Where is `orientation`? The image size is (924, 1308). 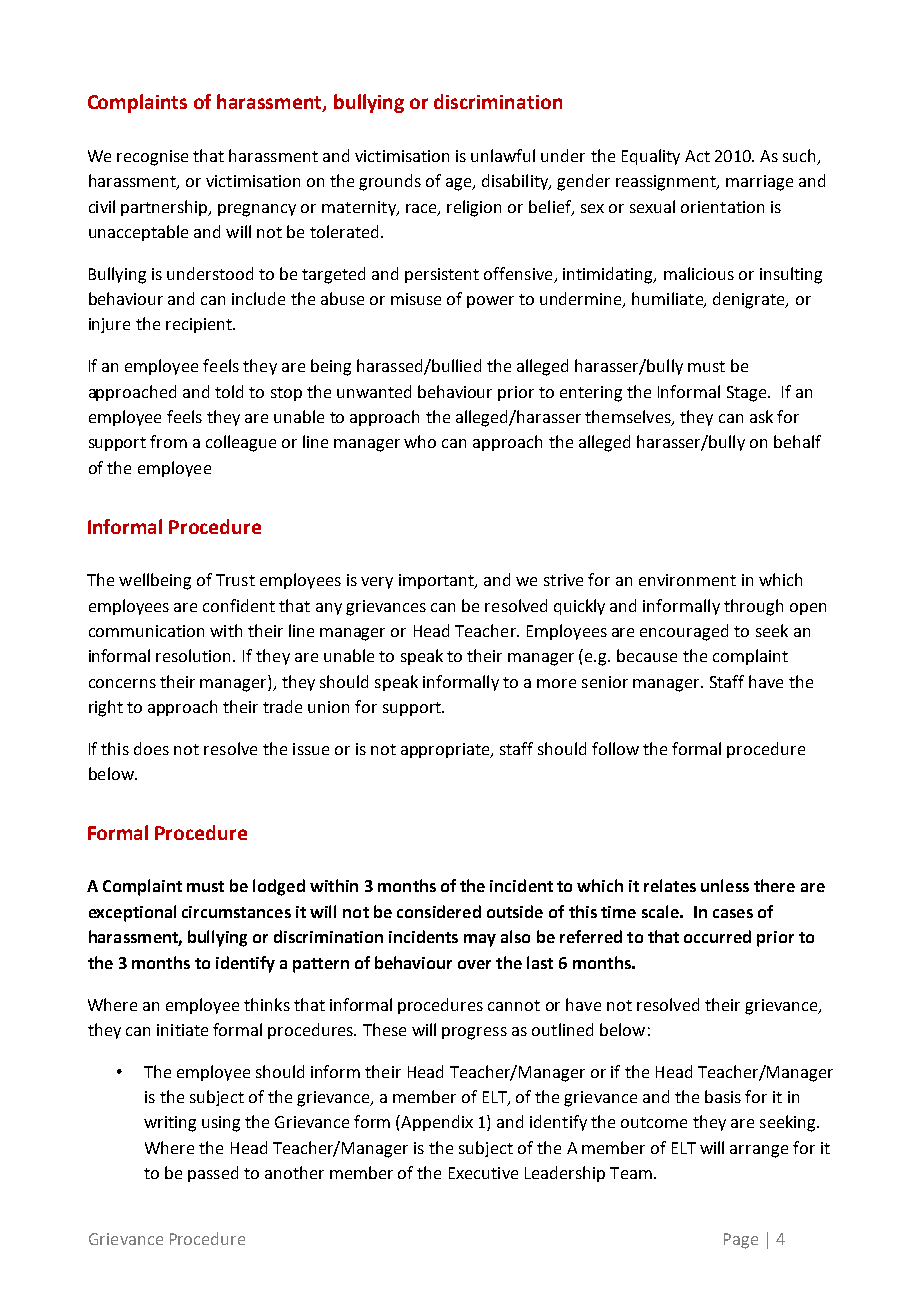 orientation is located at coordinates (722, 207).
